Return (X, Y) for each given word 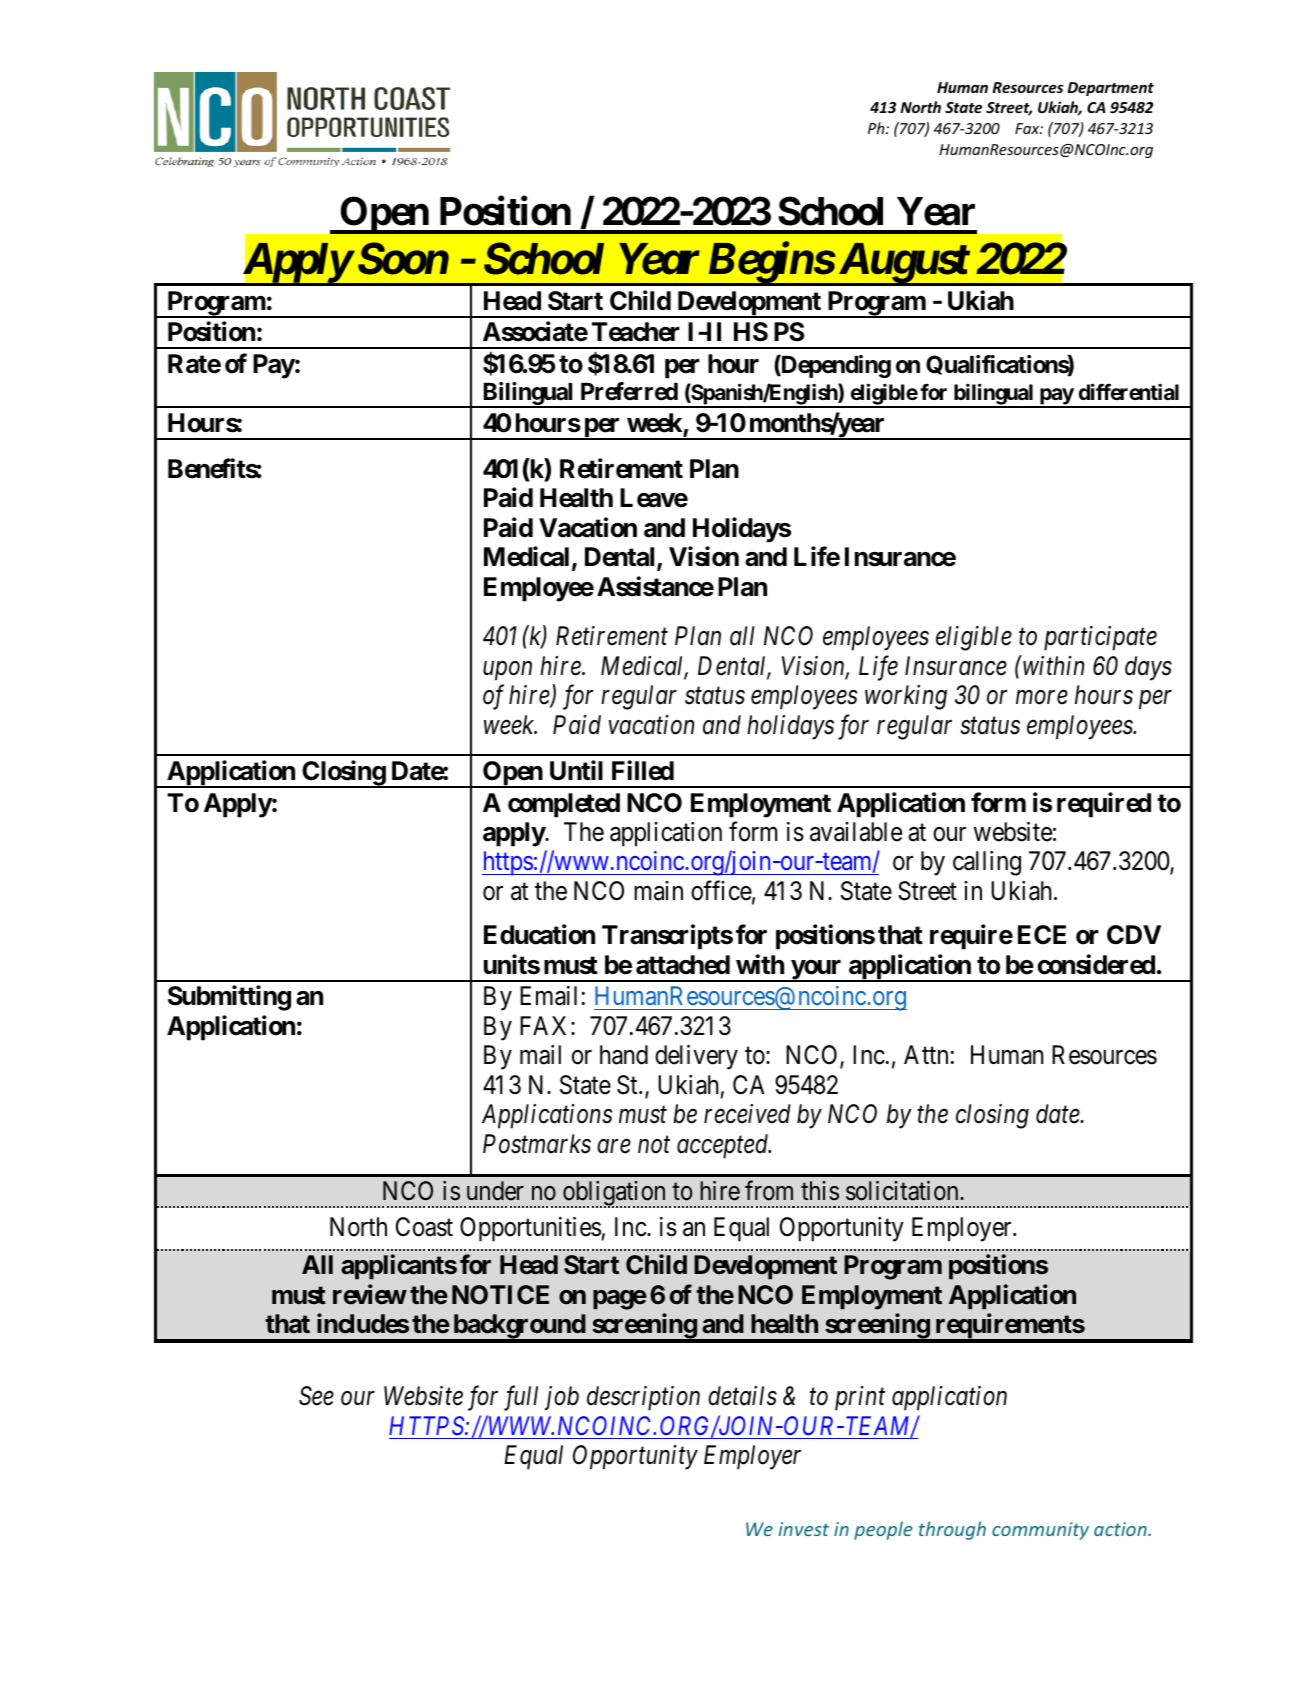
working (906, 697)
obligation (615, 1194)
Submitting (229, 998)
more (1042, 698)
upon (507, 671)
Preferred (629, 391)
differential (1129, 392)
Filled (643, 770)
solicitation (903, 1191)
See (316, 1396)
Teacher (636, 332)
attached (683, 965)
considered (1096, 964)
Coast (424, 1227)
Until (576, 770)
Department (1111, 89)
